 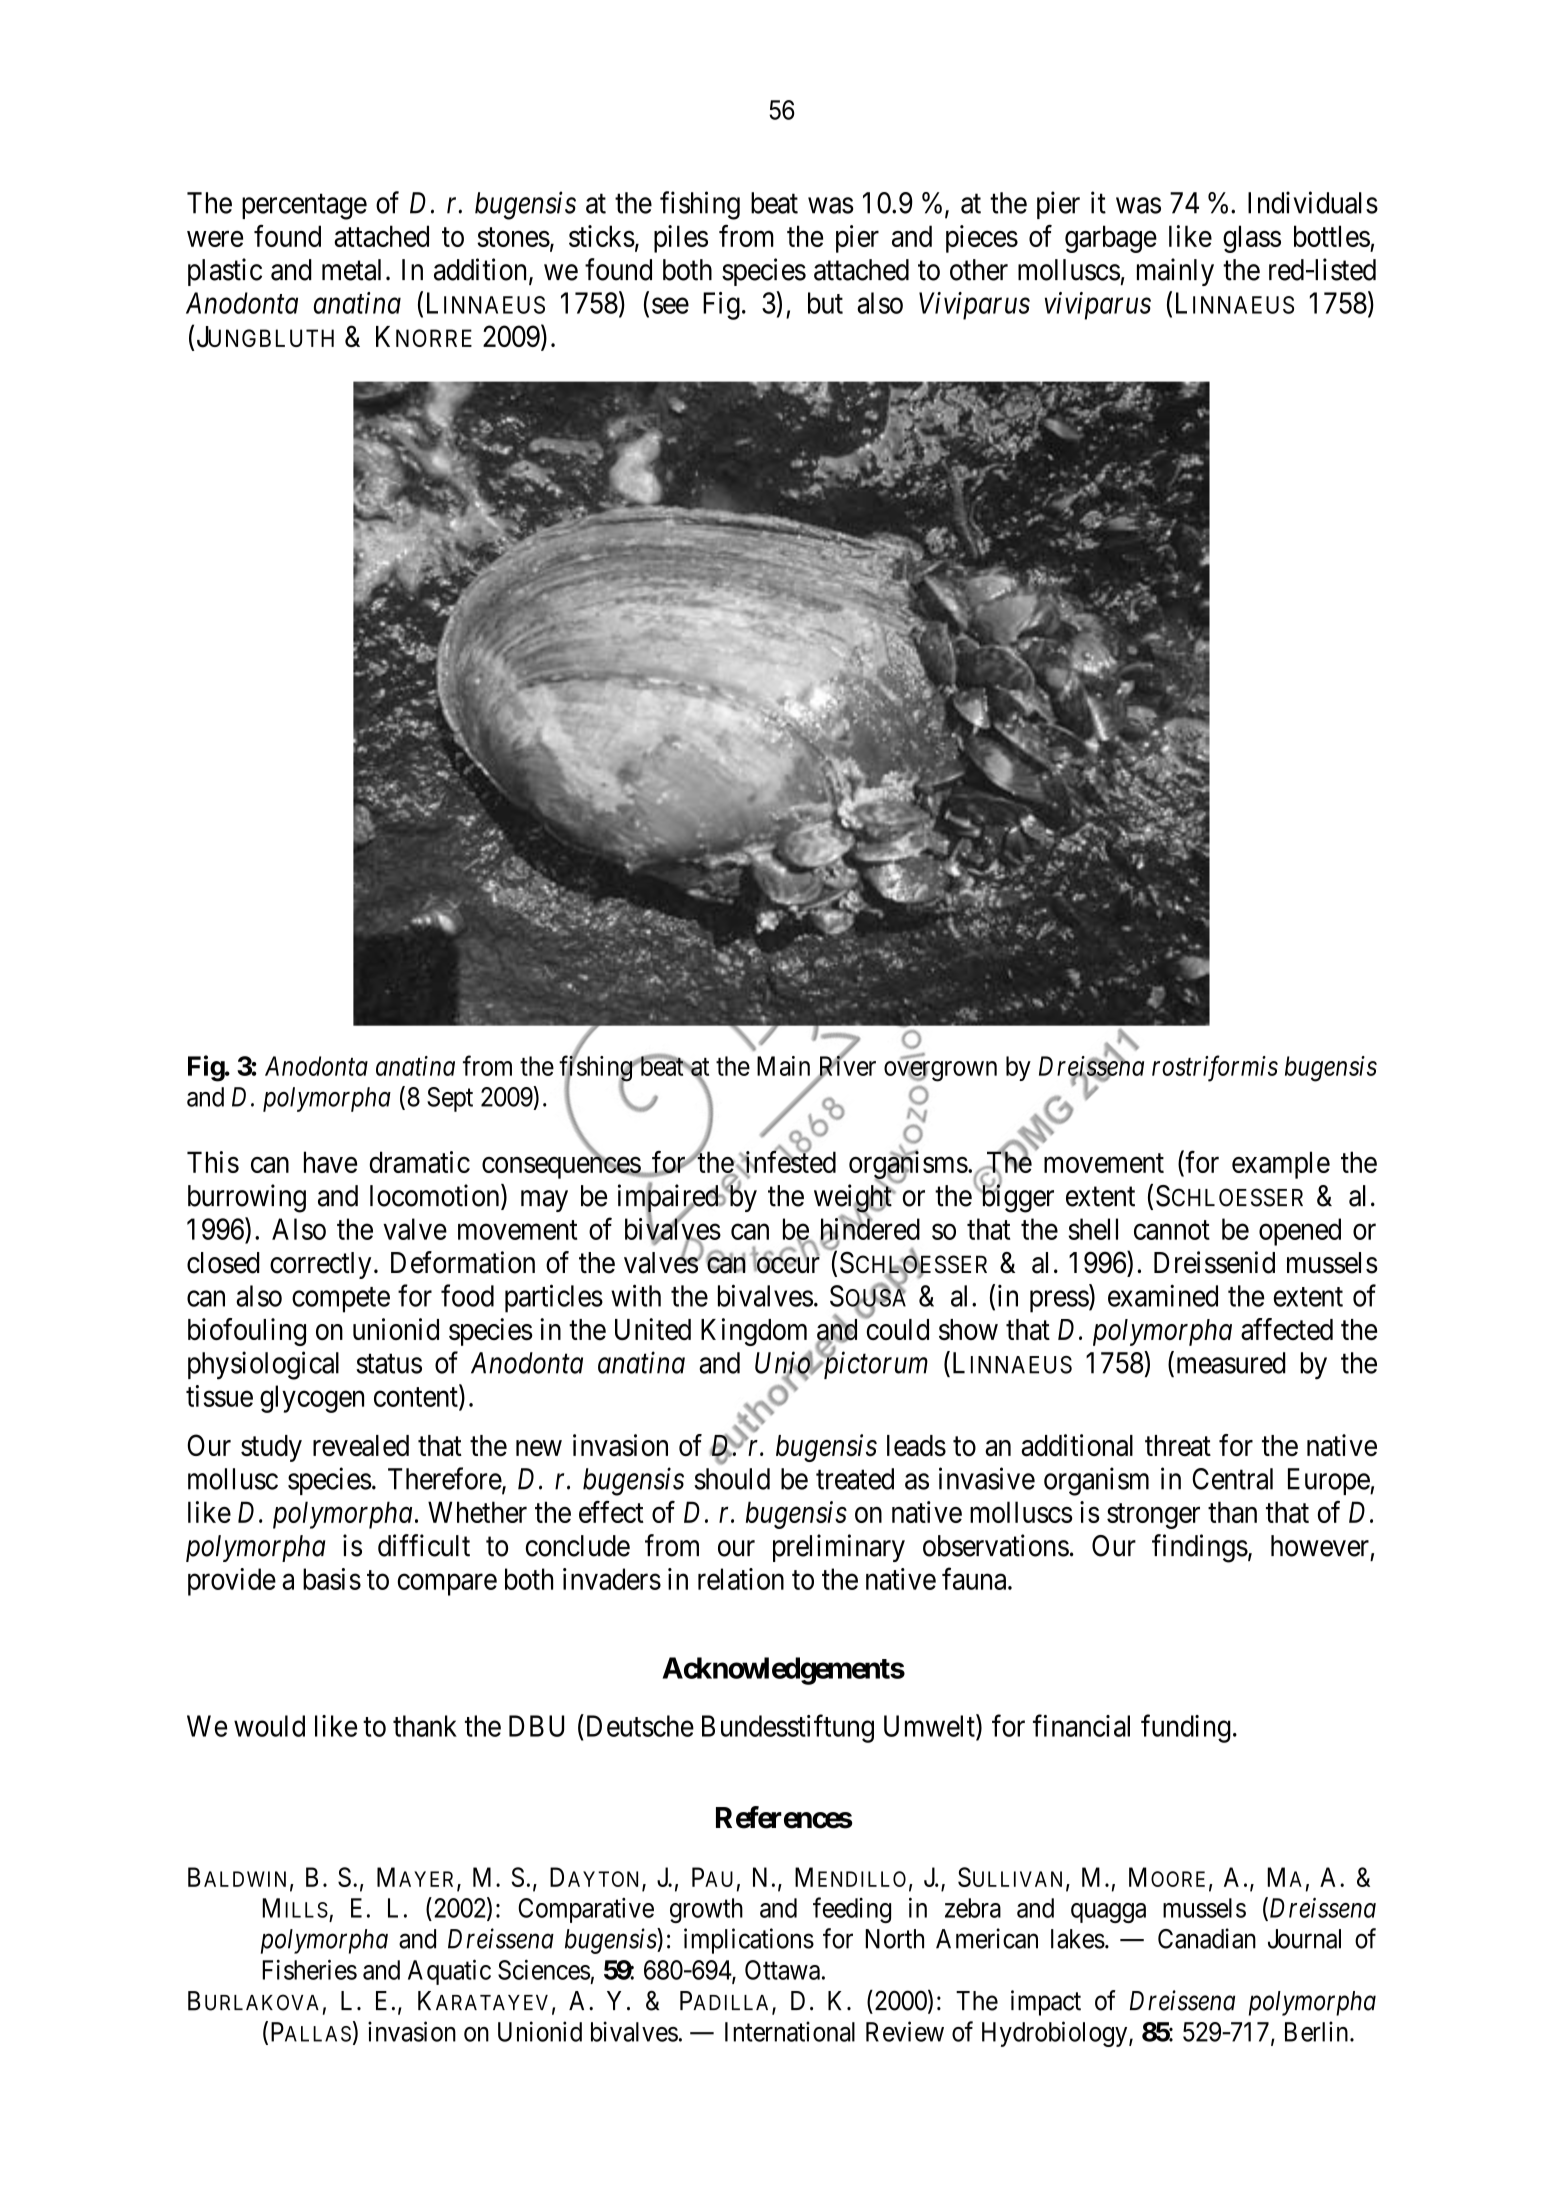 What do you see at coordinates (846, 1066) in the screenshot?
I see `River` at bounding box center [846, 1066].
